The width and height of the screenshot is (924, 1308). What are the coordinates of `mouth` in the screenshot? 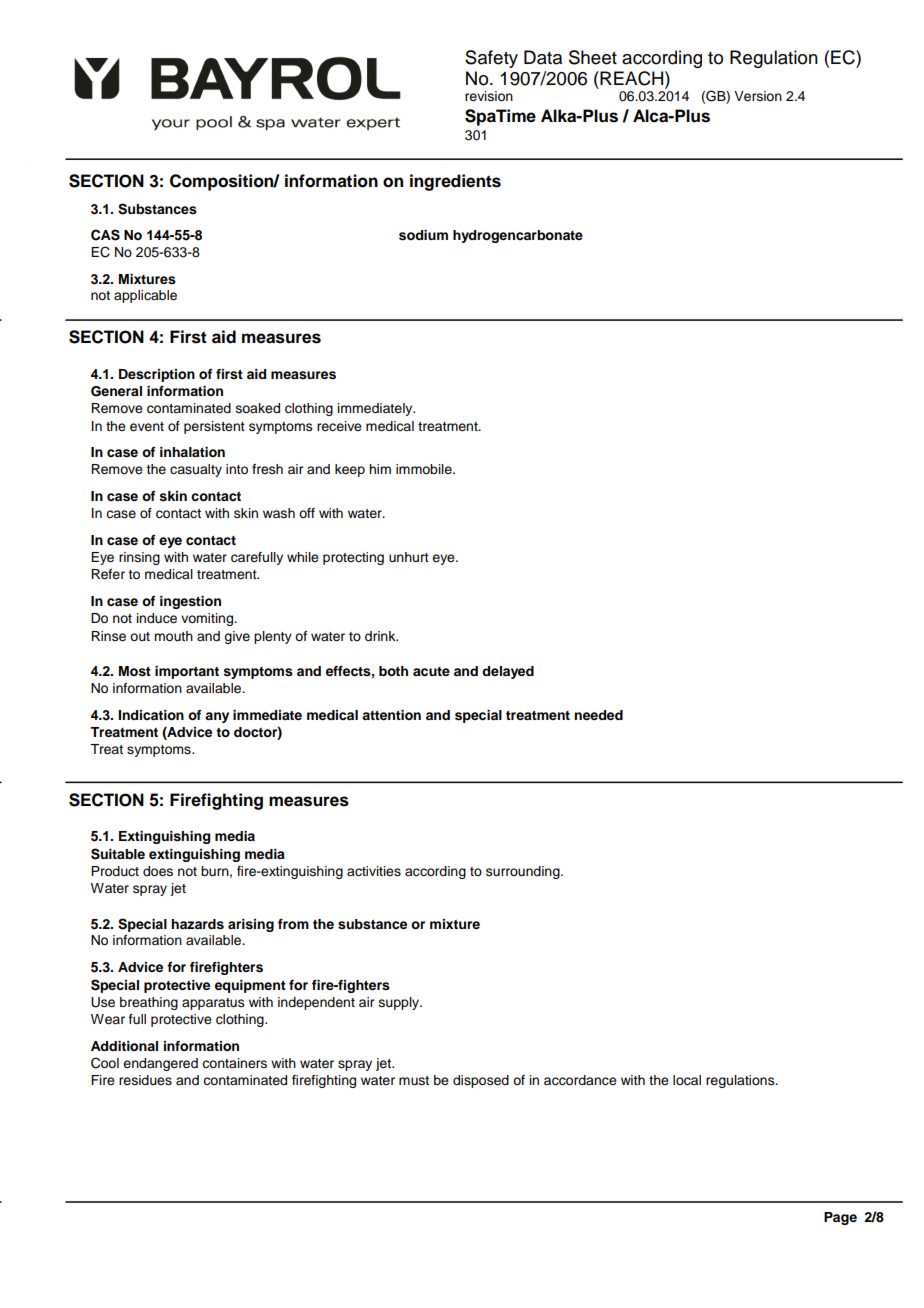 It's located at (173, 636).
